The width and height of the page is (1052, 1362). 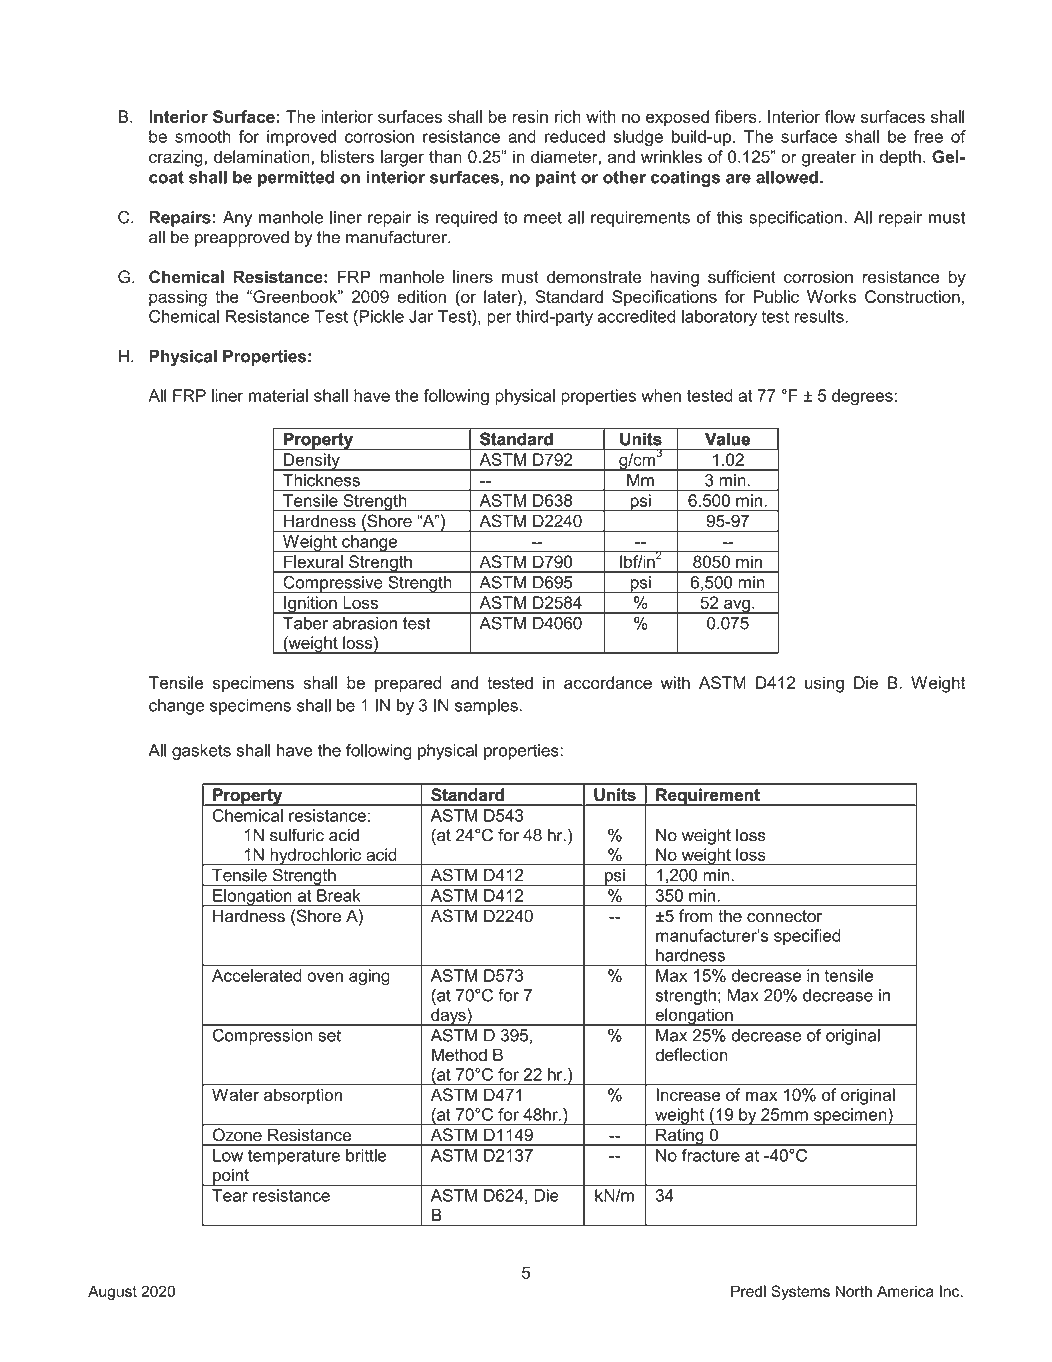 I want to click on greater, so click(x=829, y=159).
